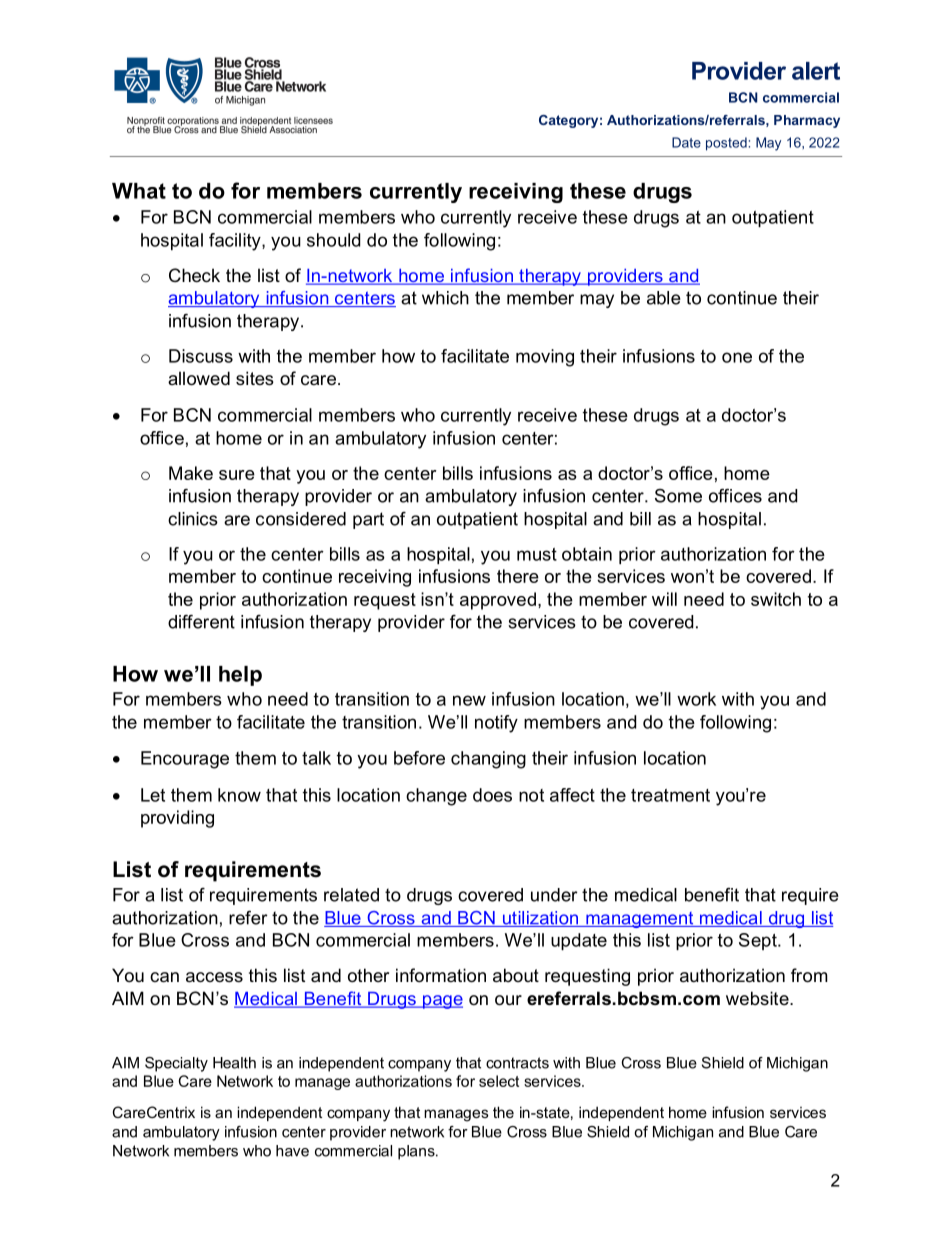 Image resolution: width=952 pixels, height=1233 pixels. I want to click on treatment, so click(670, 795).
